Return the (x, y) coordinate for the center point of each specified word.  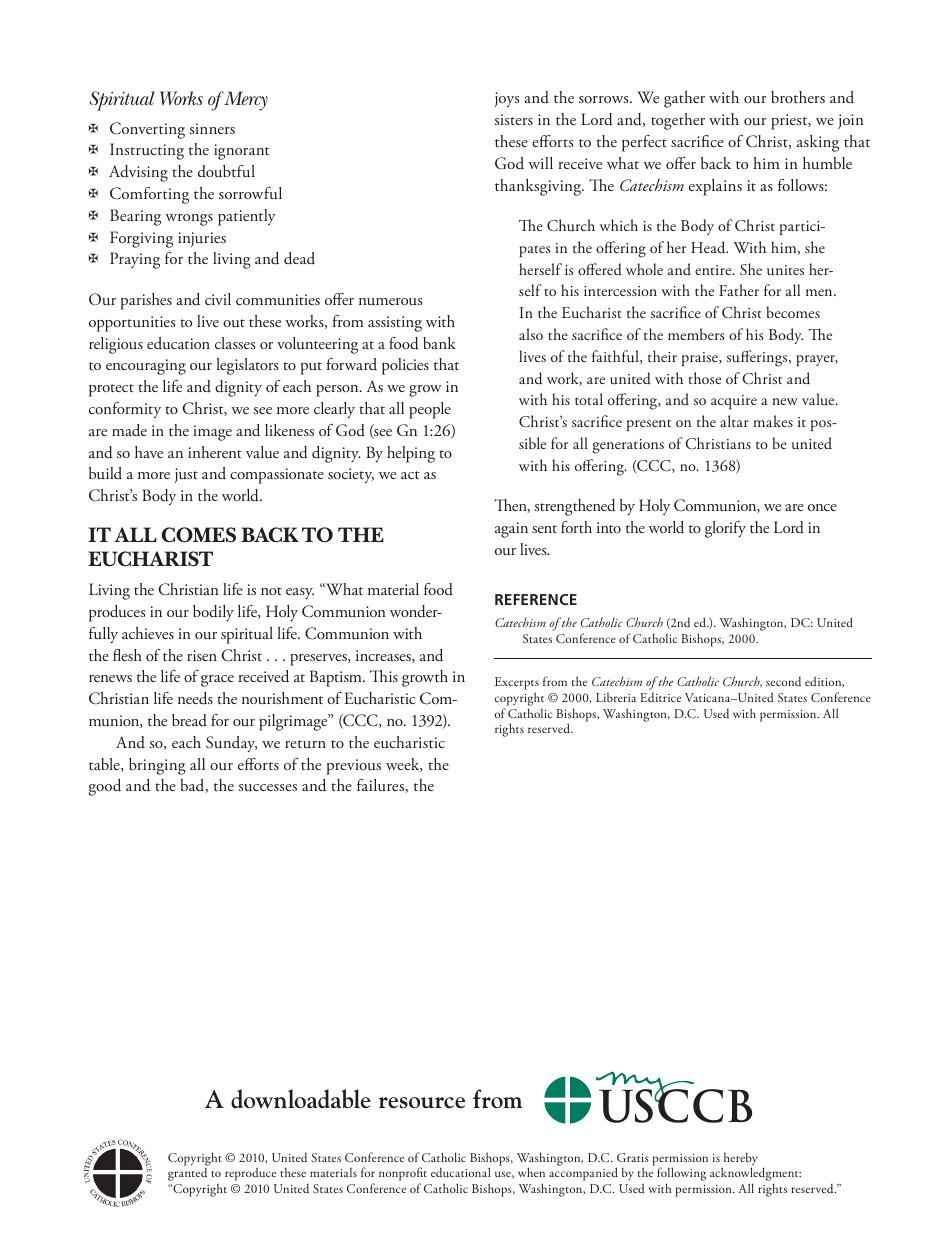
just (186, 476)
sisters (513, 119)
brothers (798, 97)
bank (439, 343)
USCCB (675, 1105)
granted (187, 1174)
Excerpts (517, 685)
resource (422, 1103)
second (783, 681)
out (234, 323)
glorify (725, 529)
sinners (212, 128)
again (511, 530)
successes (267, 788)
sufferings (758, 358)
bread (189, 720)
